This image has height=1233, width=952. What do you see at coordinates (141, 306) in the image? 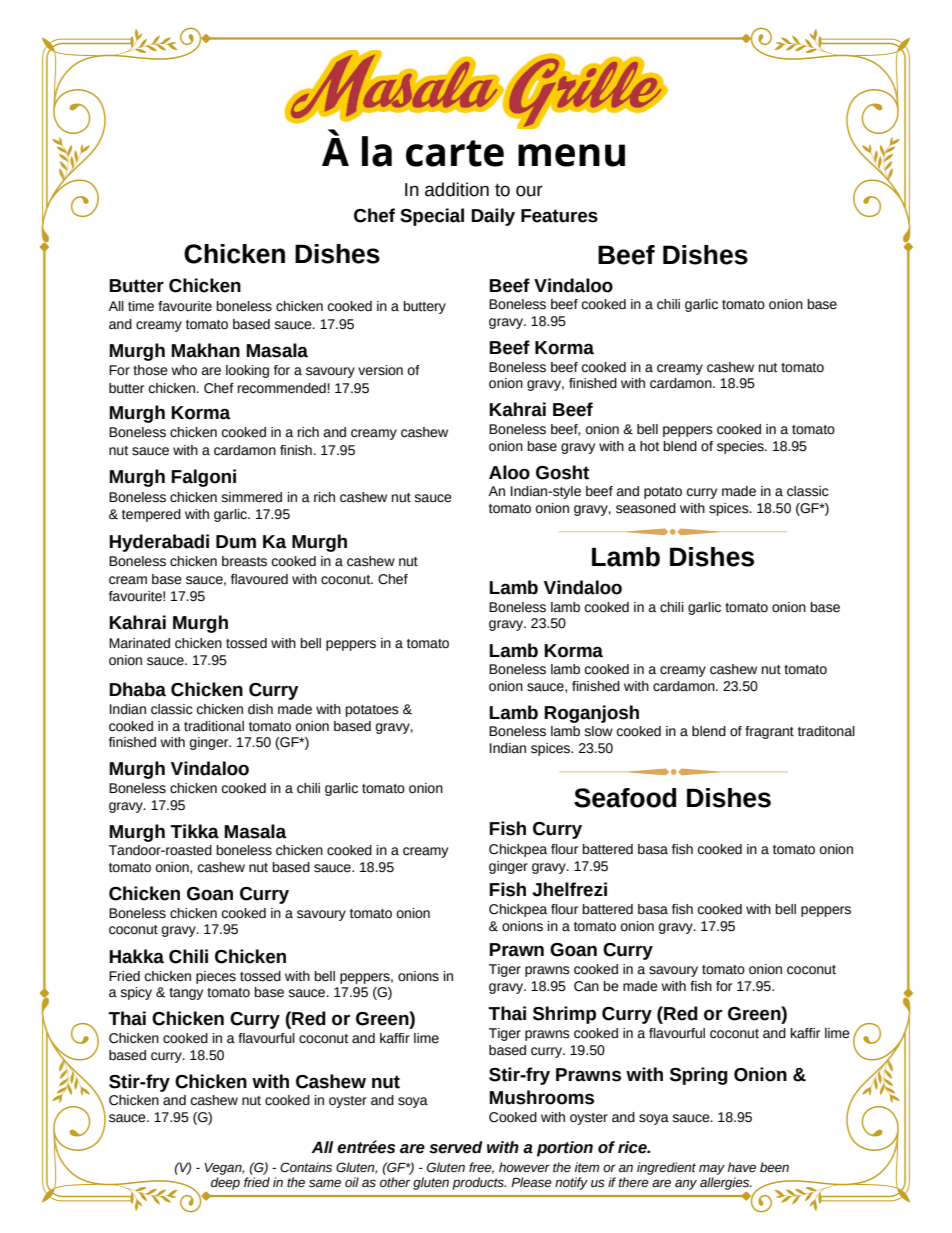
I see `time` at bounding box center [141, 306].
